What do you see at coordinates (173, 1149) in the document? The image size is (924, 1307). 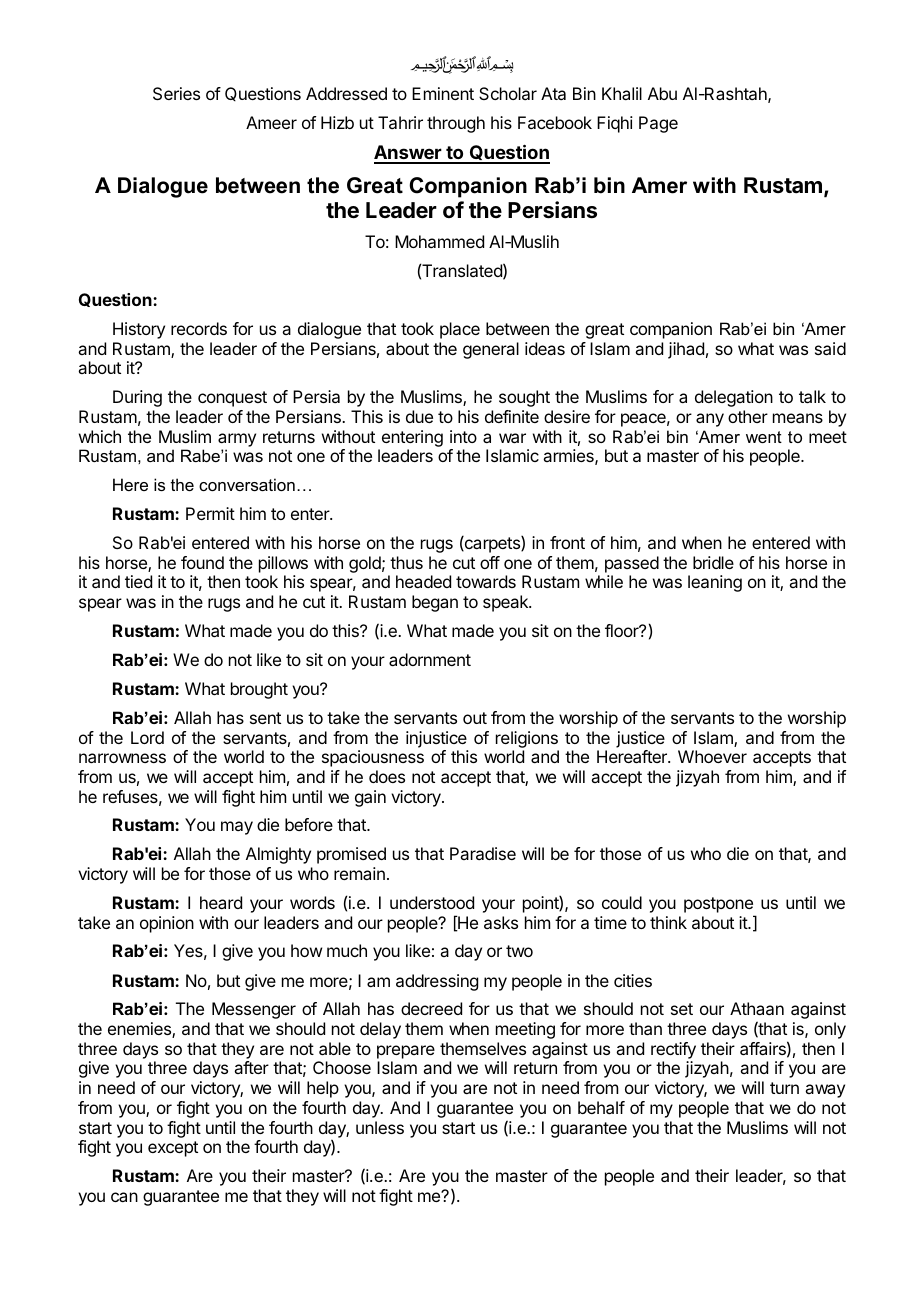 I see `except` at bounding box center [173, 1149].
